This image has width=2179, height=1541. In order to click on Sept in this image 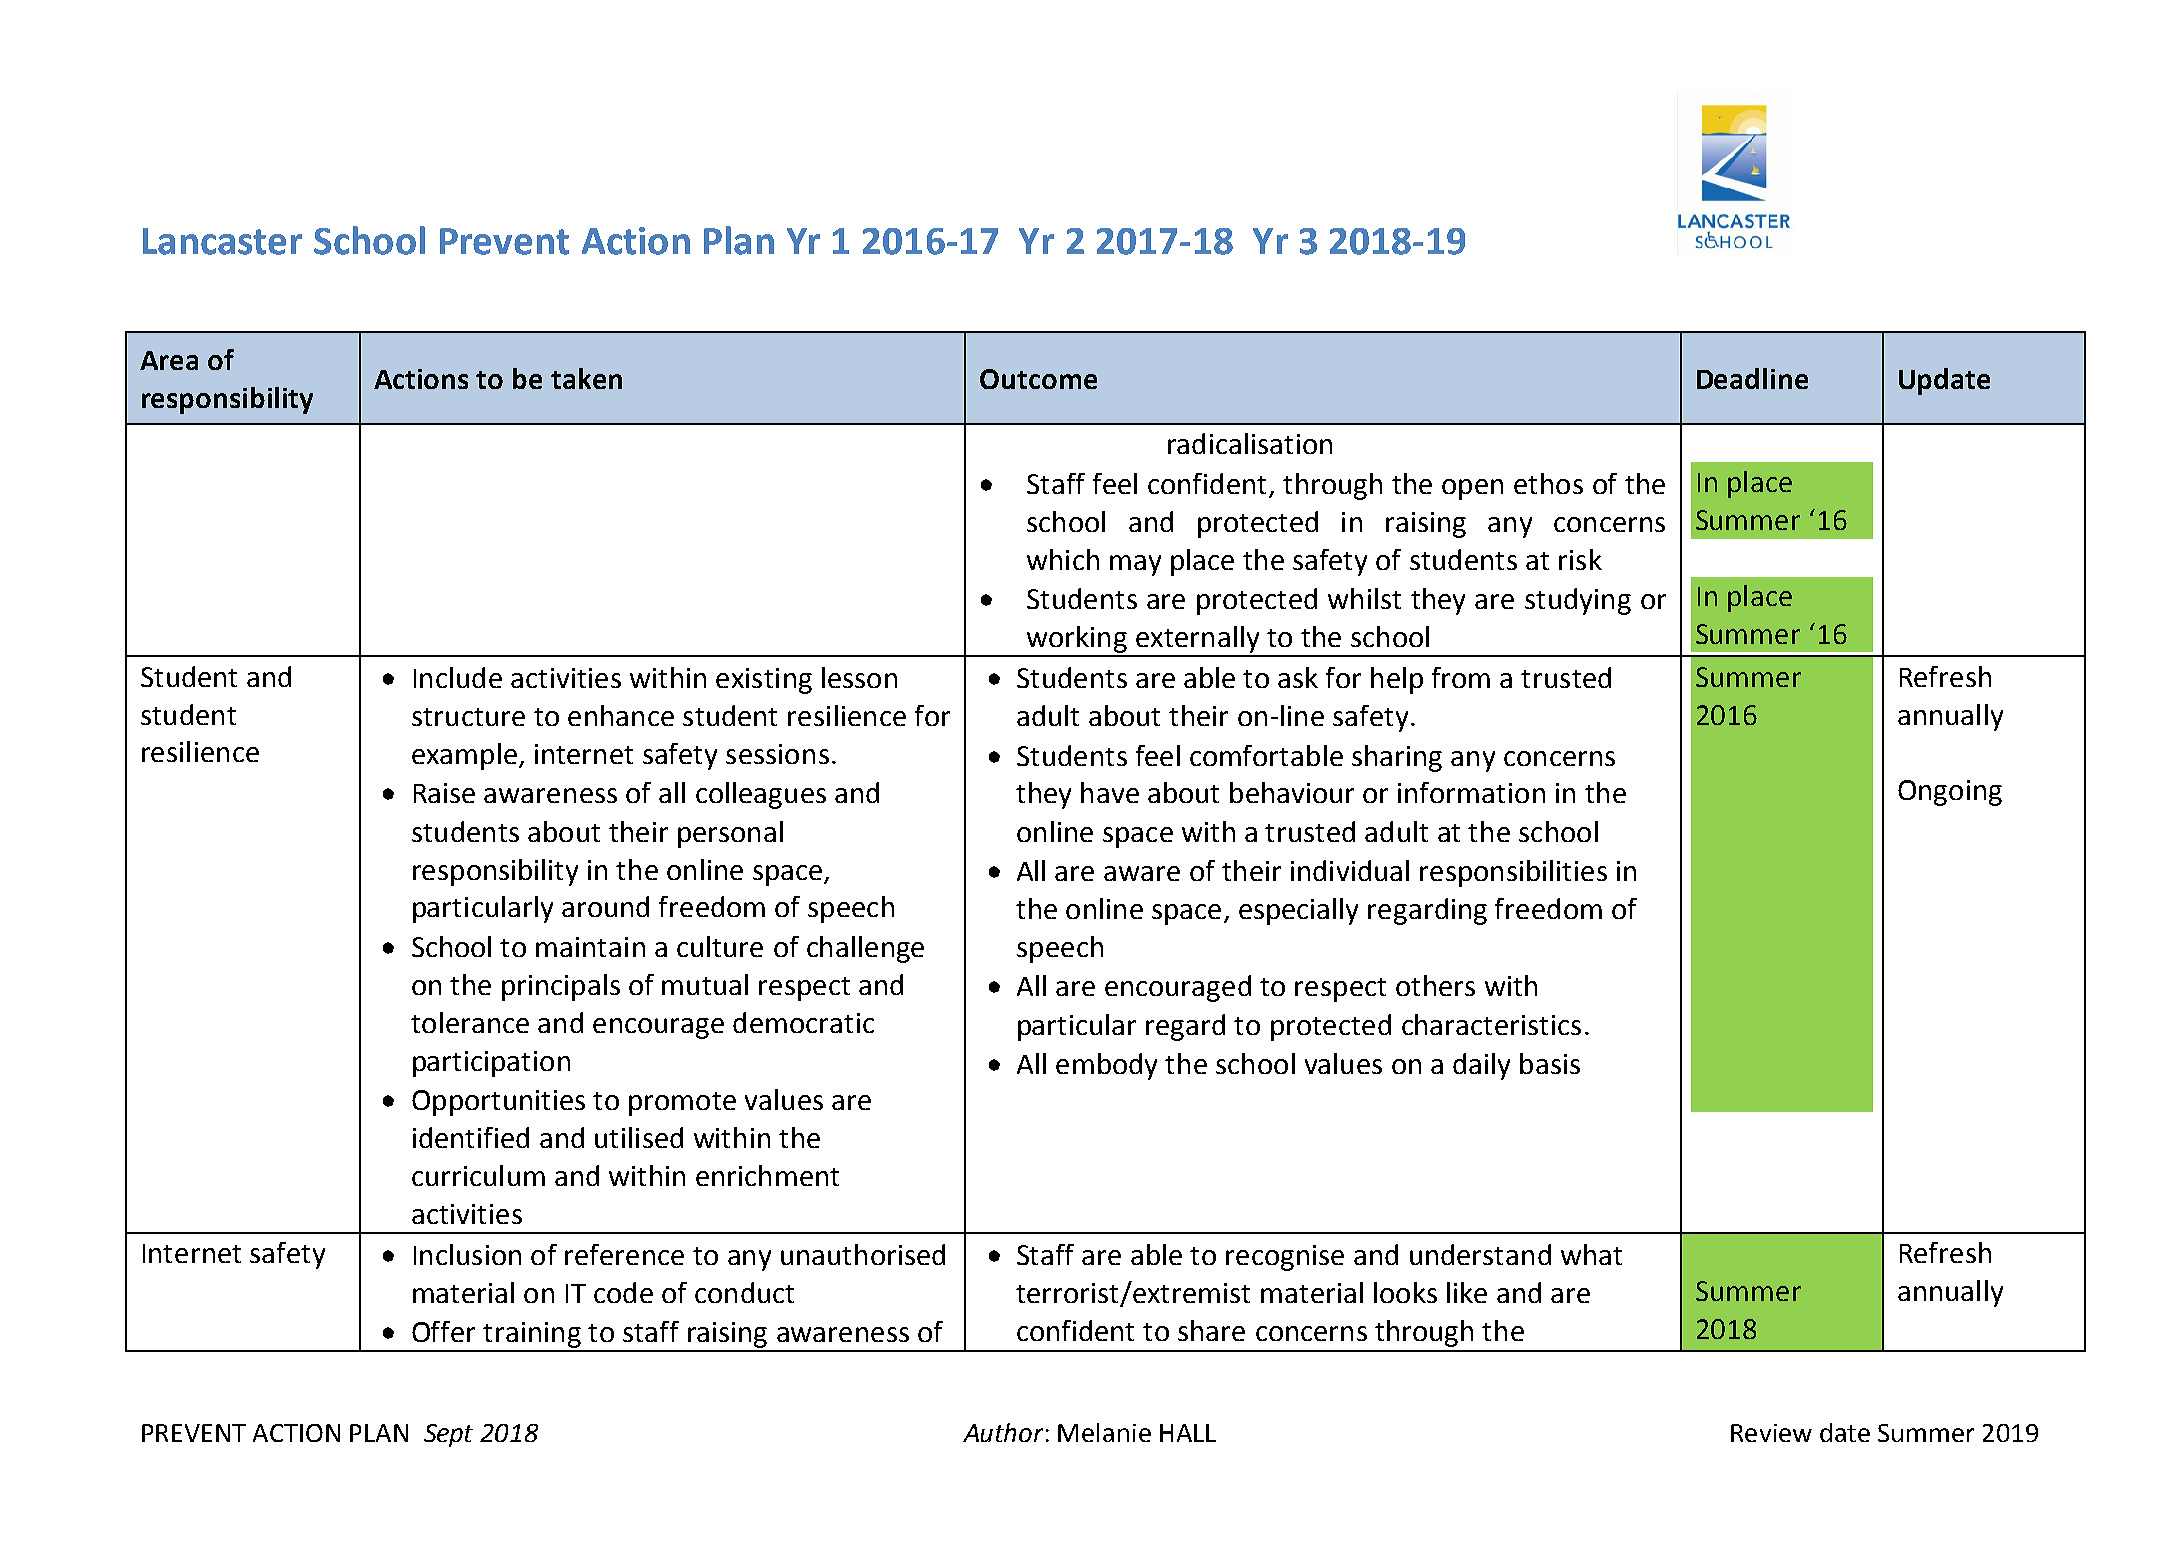, I will do `click(448, 1435)`.
